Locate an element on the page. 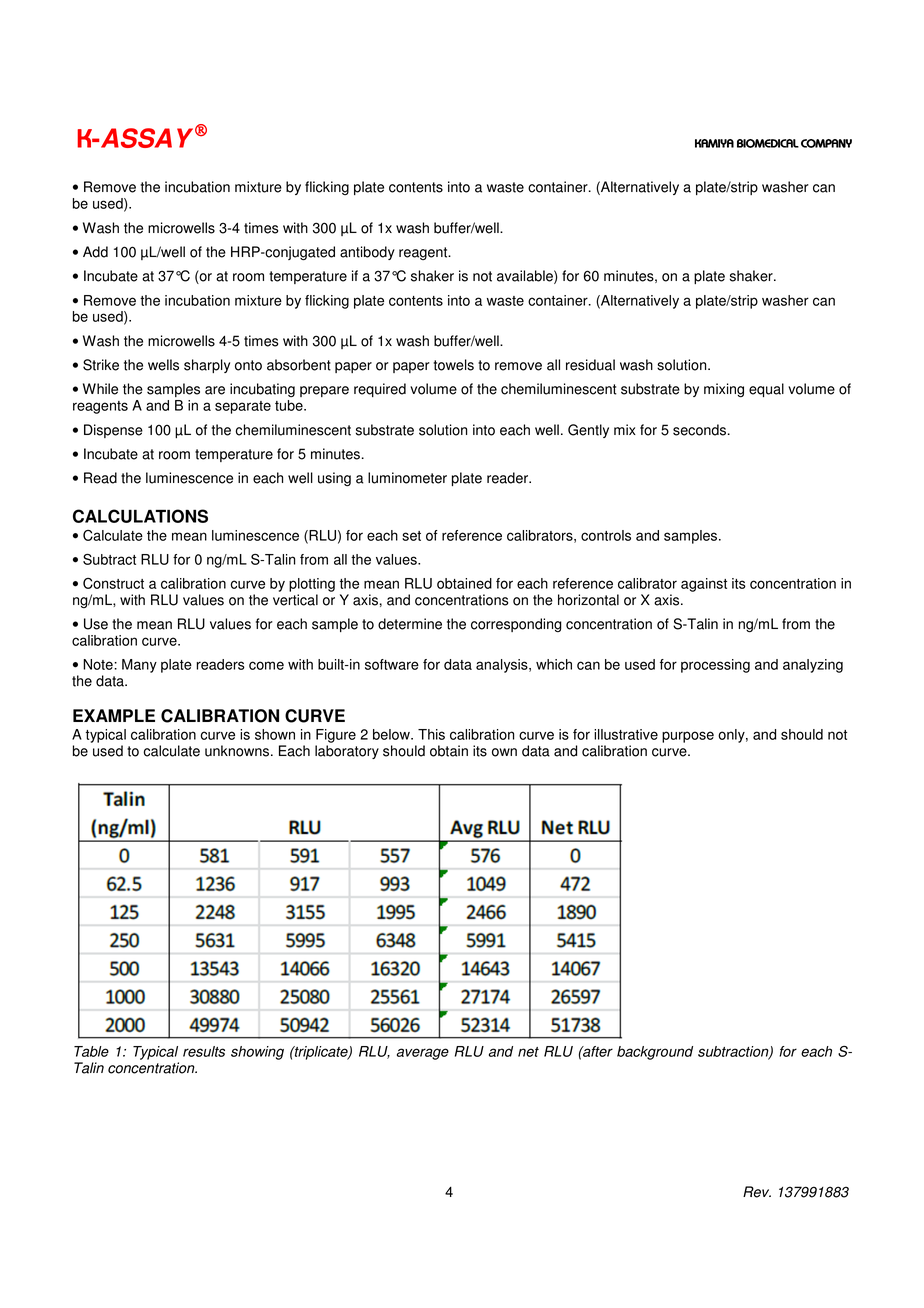  antibody is located at coordinates (367, 253).
